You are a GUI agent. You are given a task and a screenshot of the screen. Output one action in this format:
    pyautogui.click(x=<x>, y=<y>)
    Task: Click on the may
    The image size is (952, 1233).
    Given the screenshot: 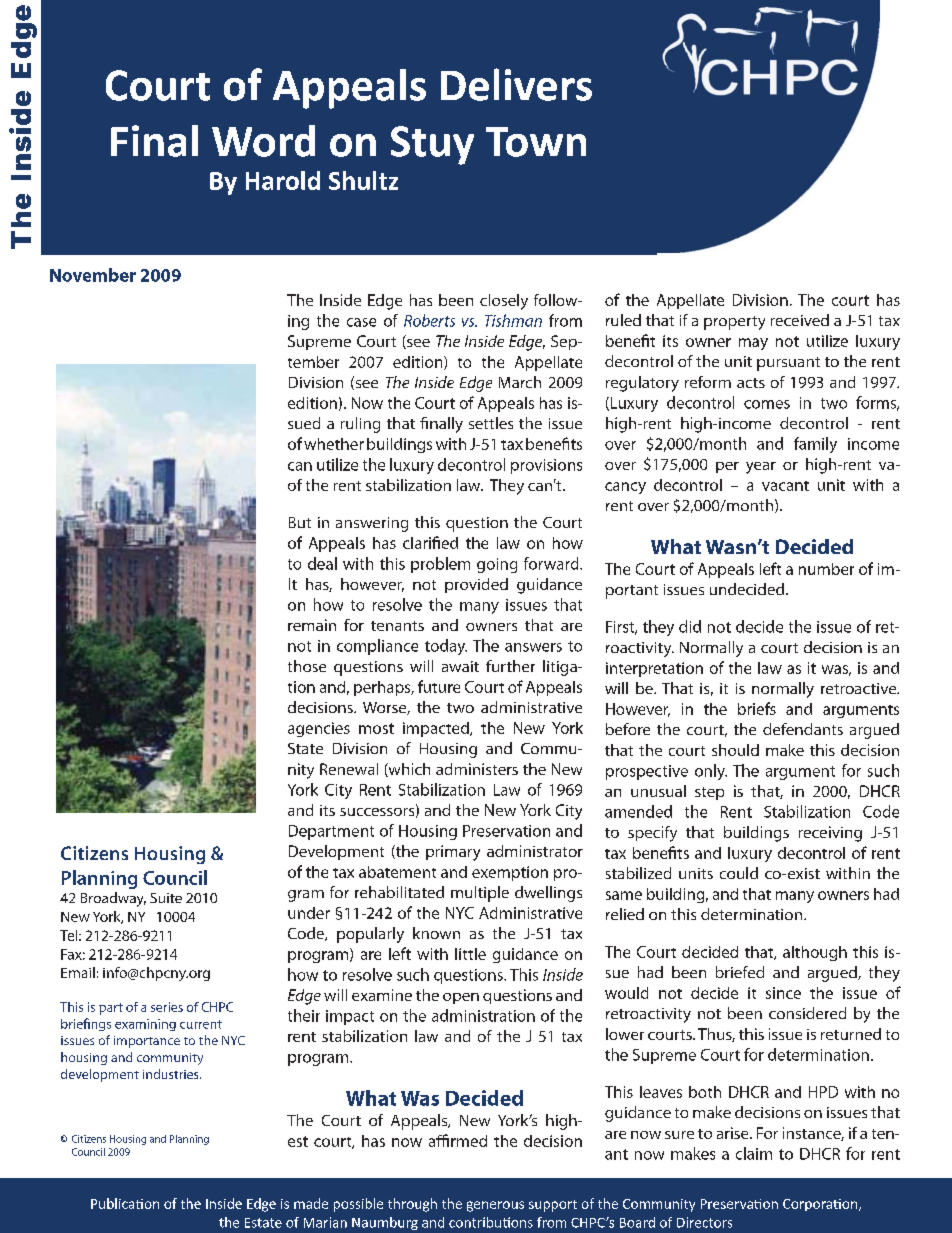 What is the action you would take?
    pyautogui.click(x=753, y=344)
